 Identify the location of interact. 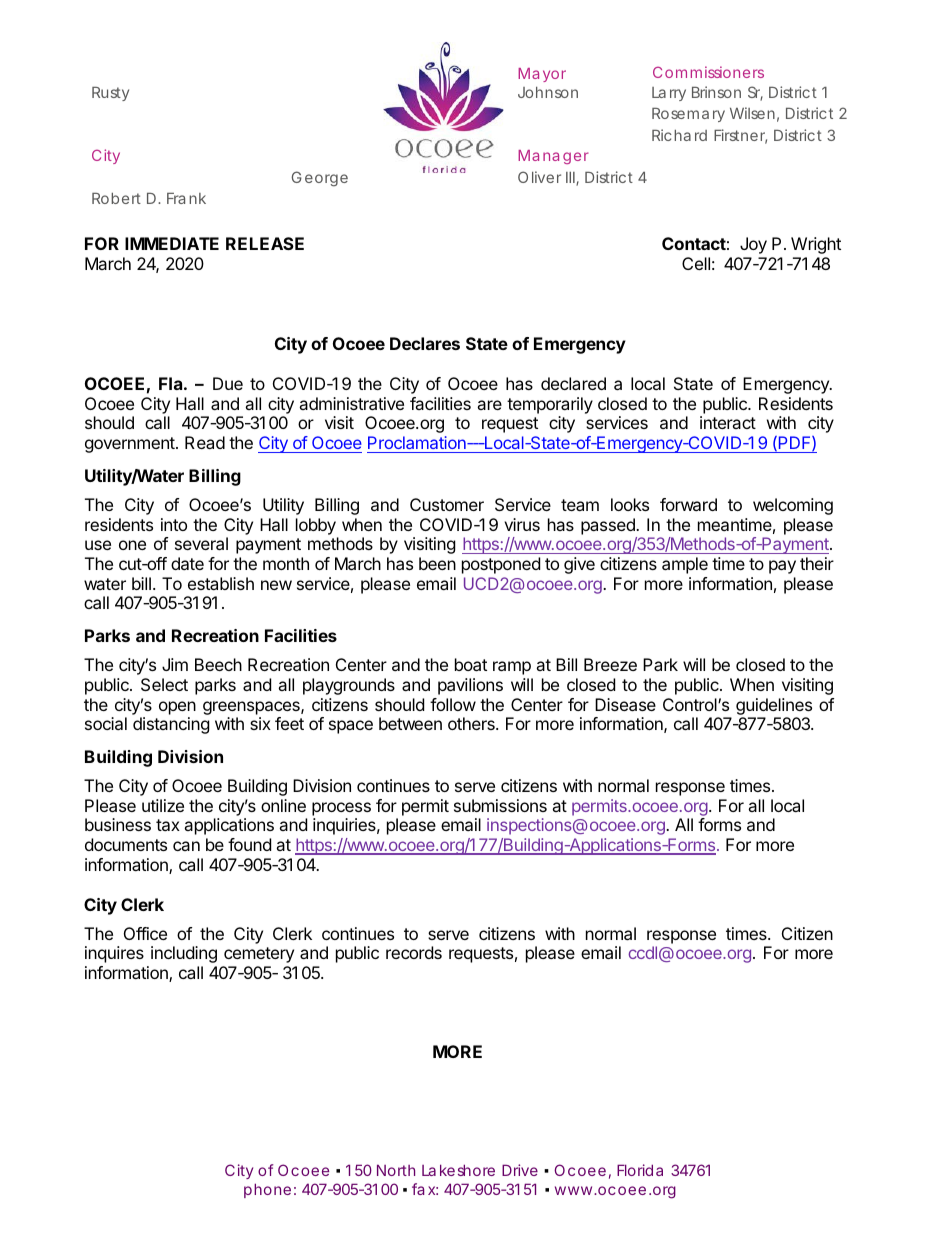
(728, 422).
